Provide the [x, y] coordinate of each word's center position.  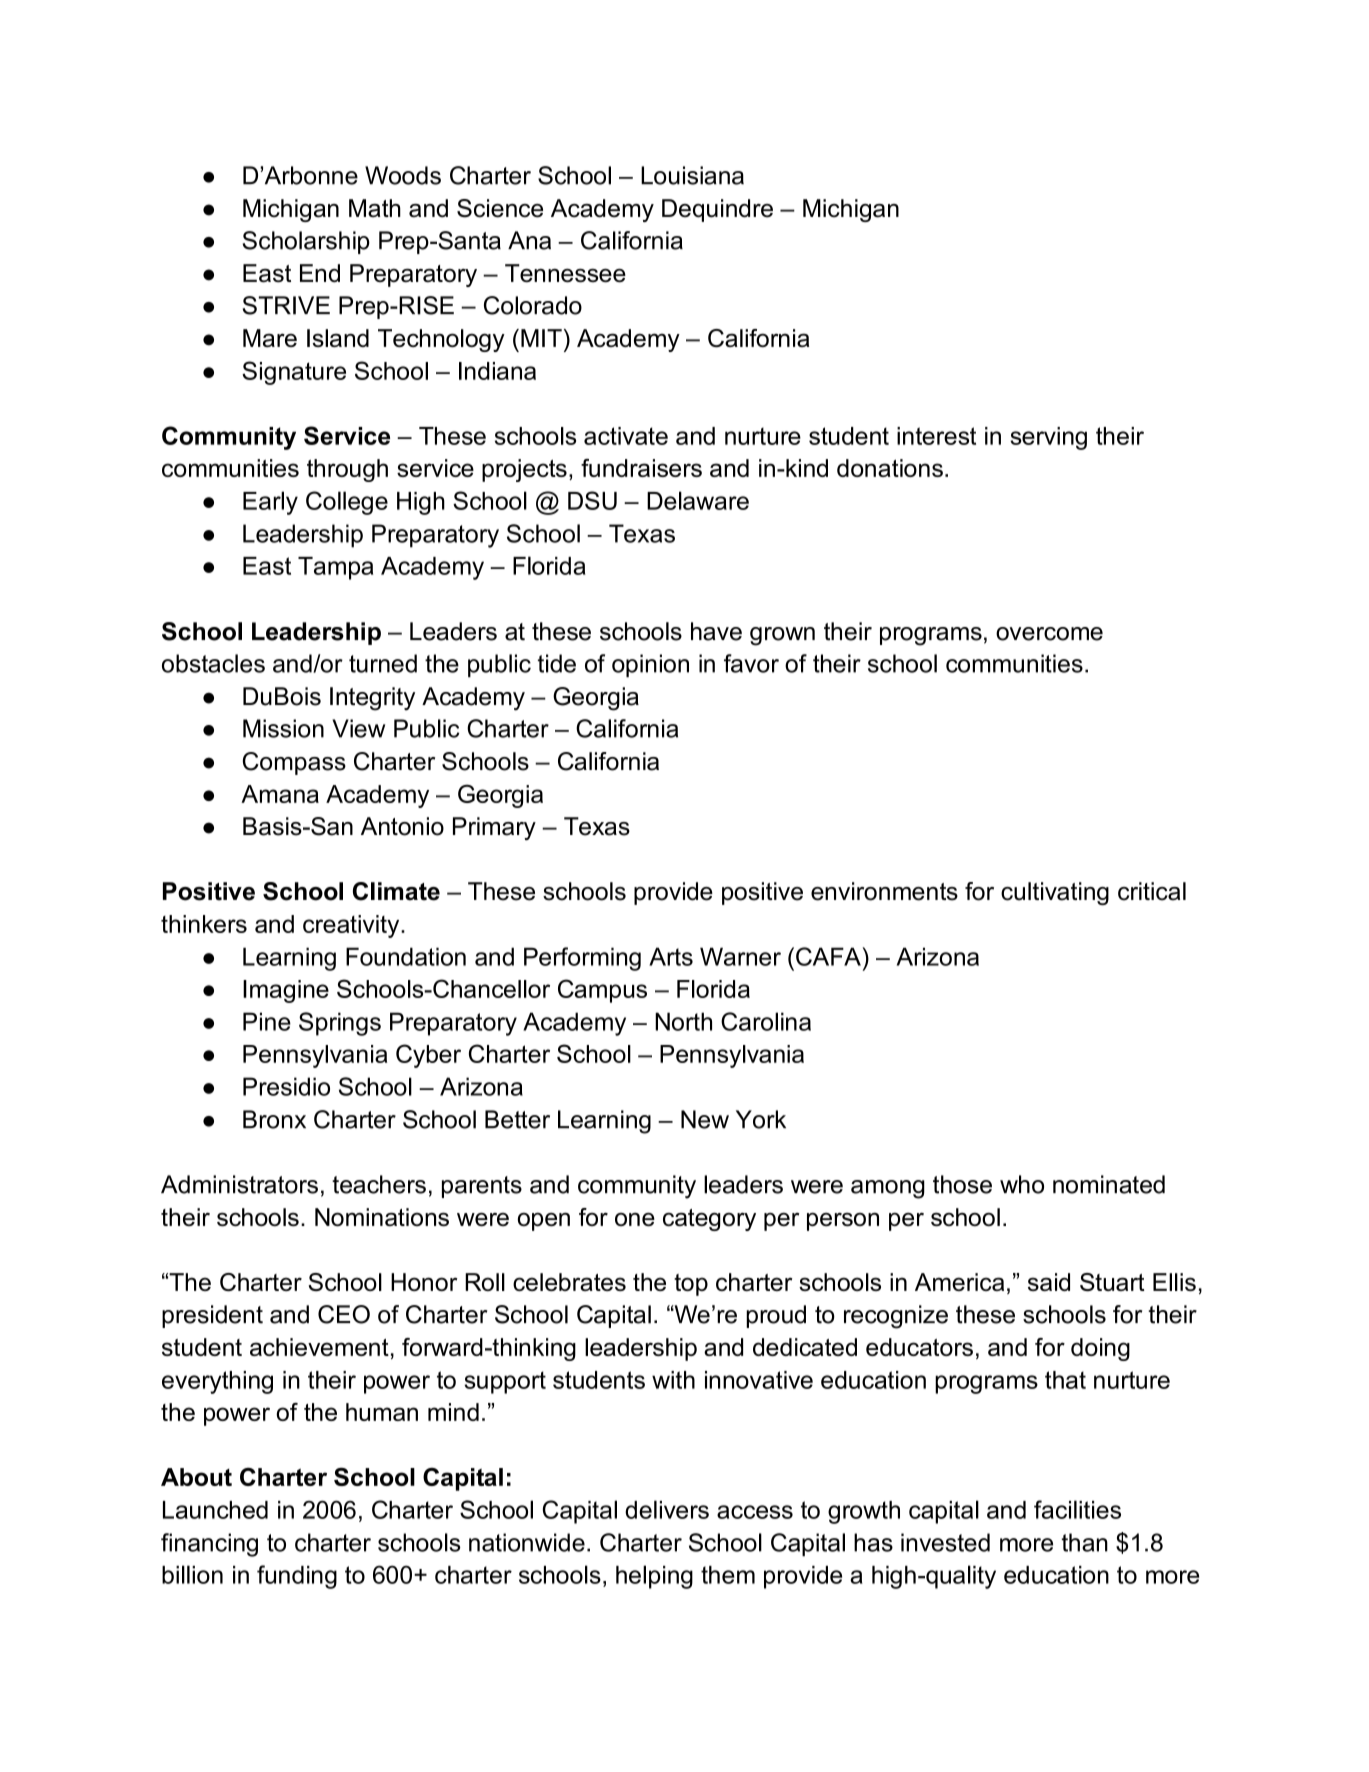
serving [1048, 438]
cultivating [1055, 893]
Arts [671, 956]
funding [297, 1577]
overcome [1049, 634]
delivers [667, 1509]
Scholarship [306, 242]
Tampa [335, 568]
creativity [352, 926]
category [709, 1220]
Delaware [698, 500]
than [1085, 1542]
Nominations [382, 1217]
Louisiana [692, 175]
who [1022, 1184]
